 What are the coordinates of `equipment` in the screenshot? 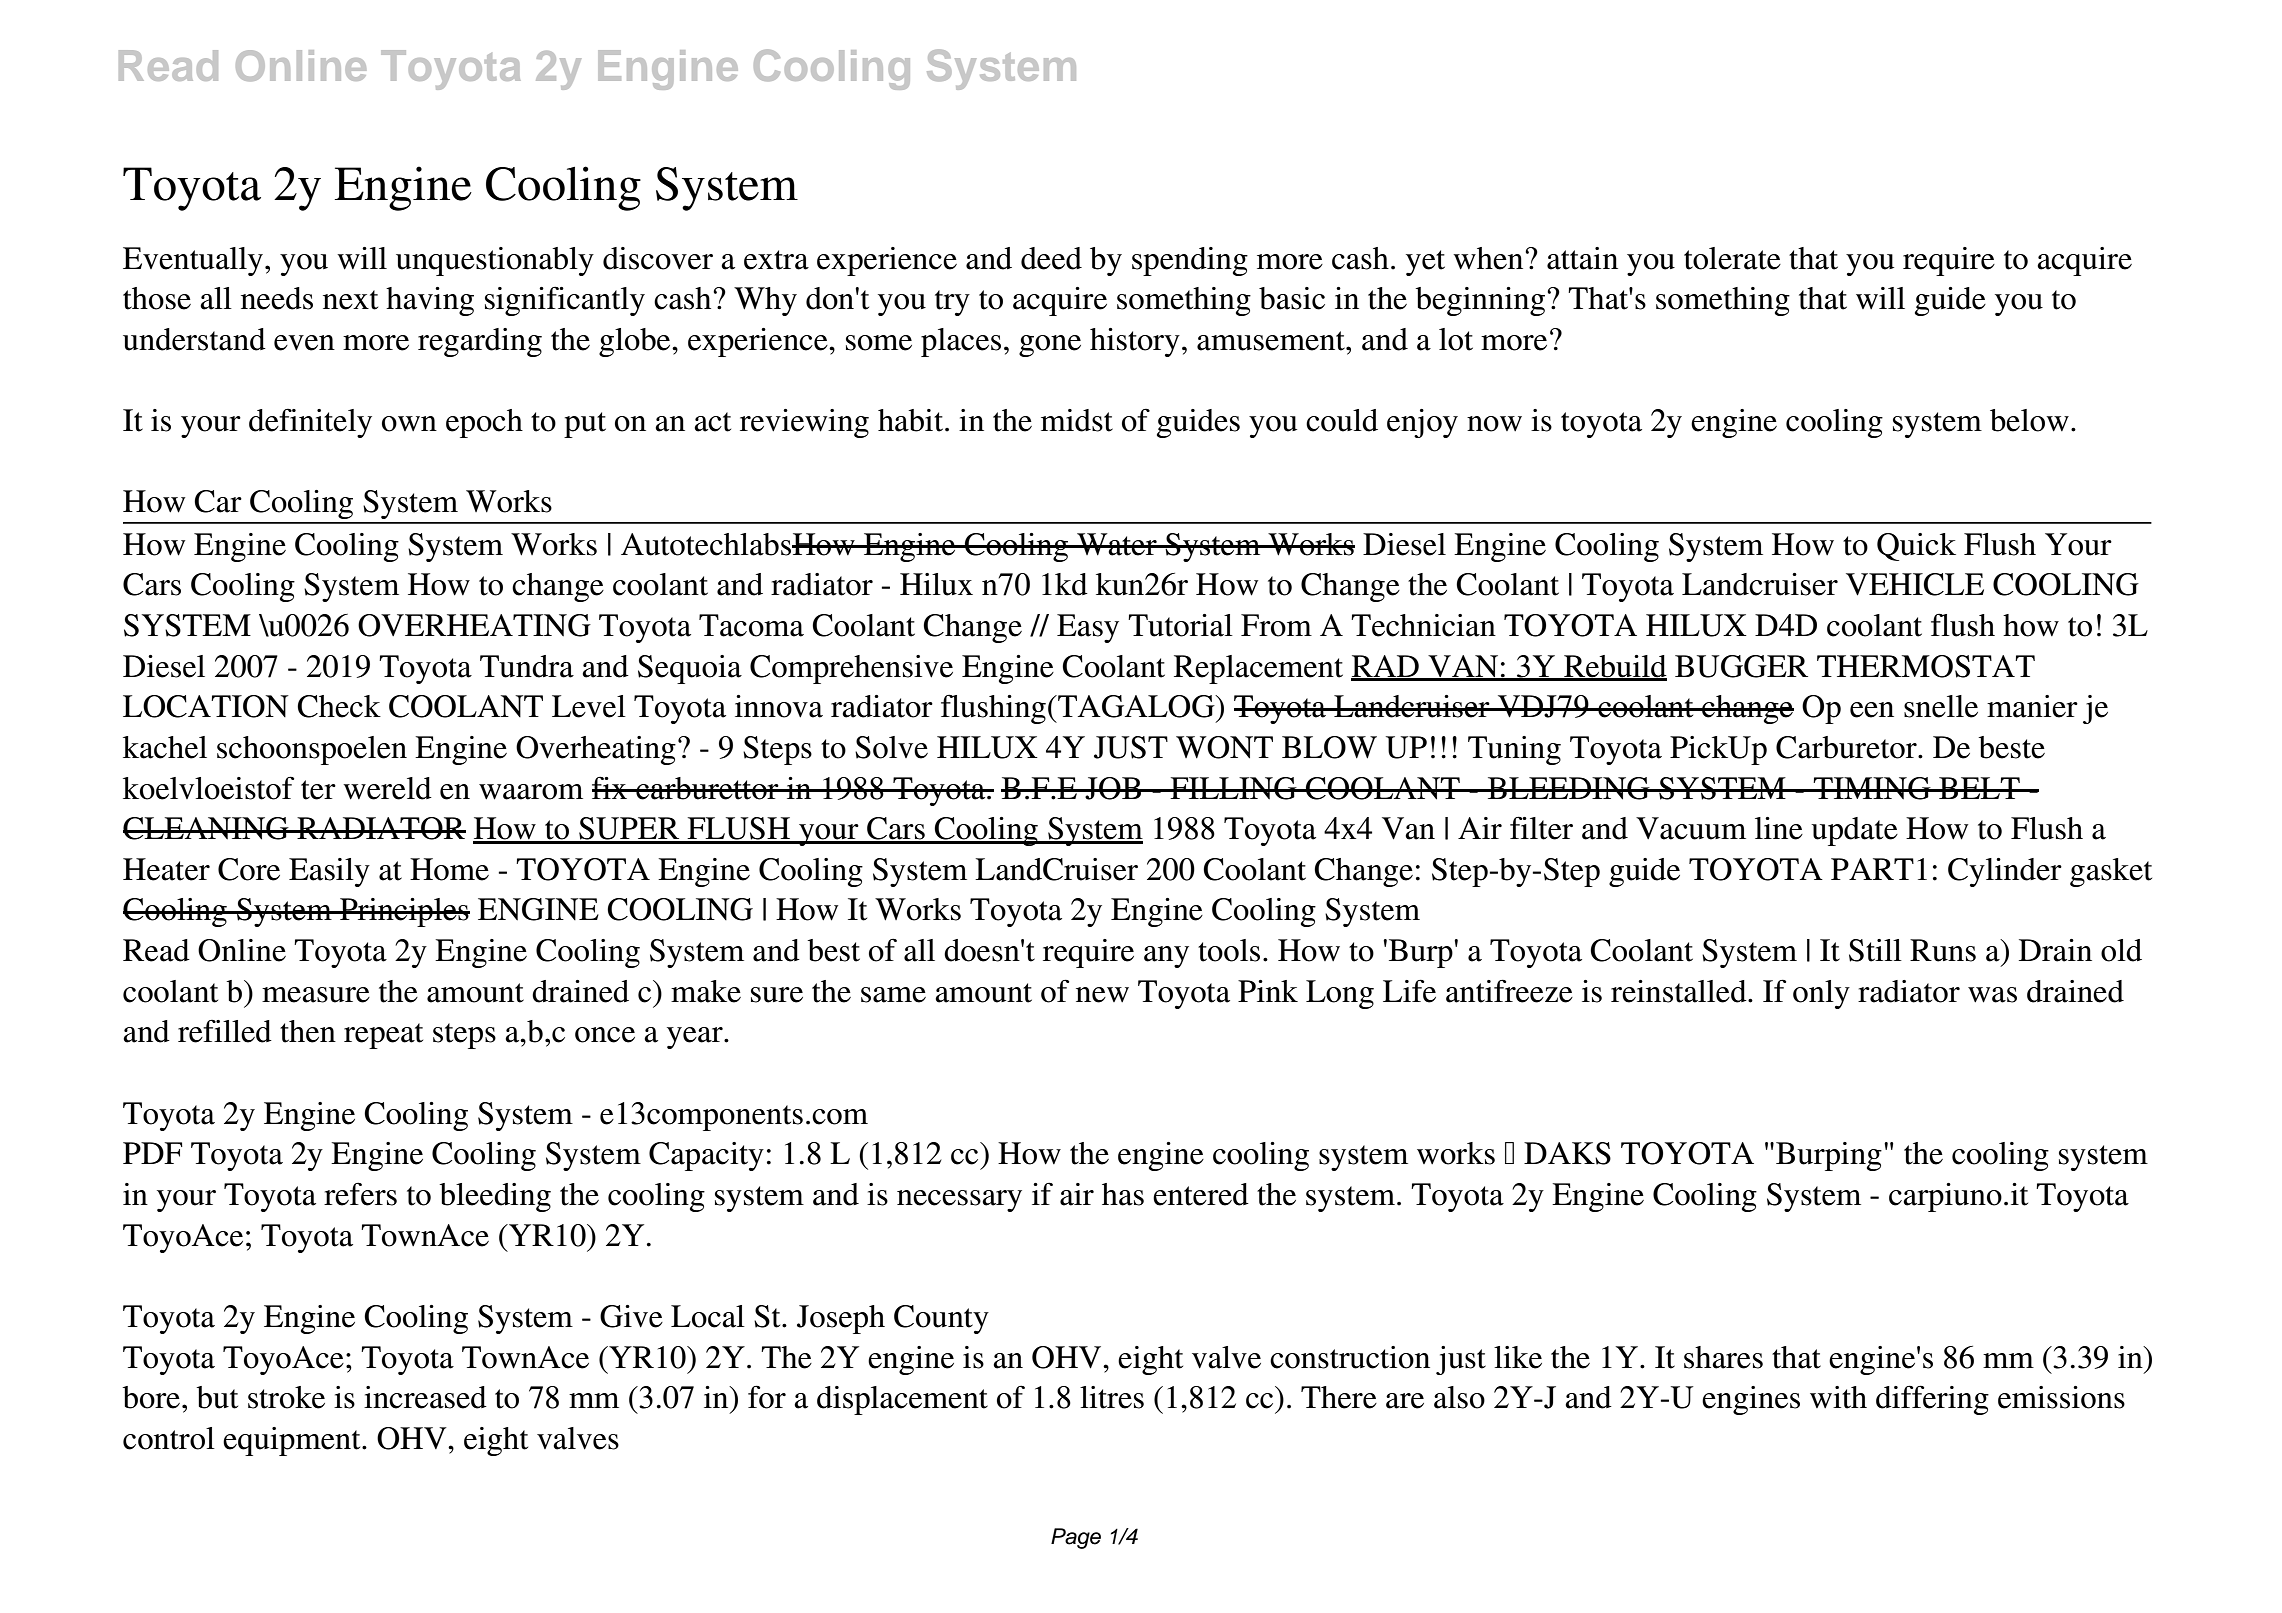 It's located at (293, 1441).
